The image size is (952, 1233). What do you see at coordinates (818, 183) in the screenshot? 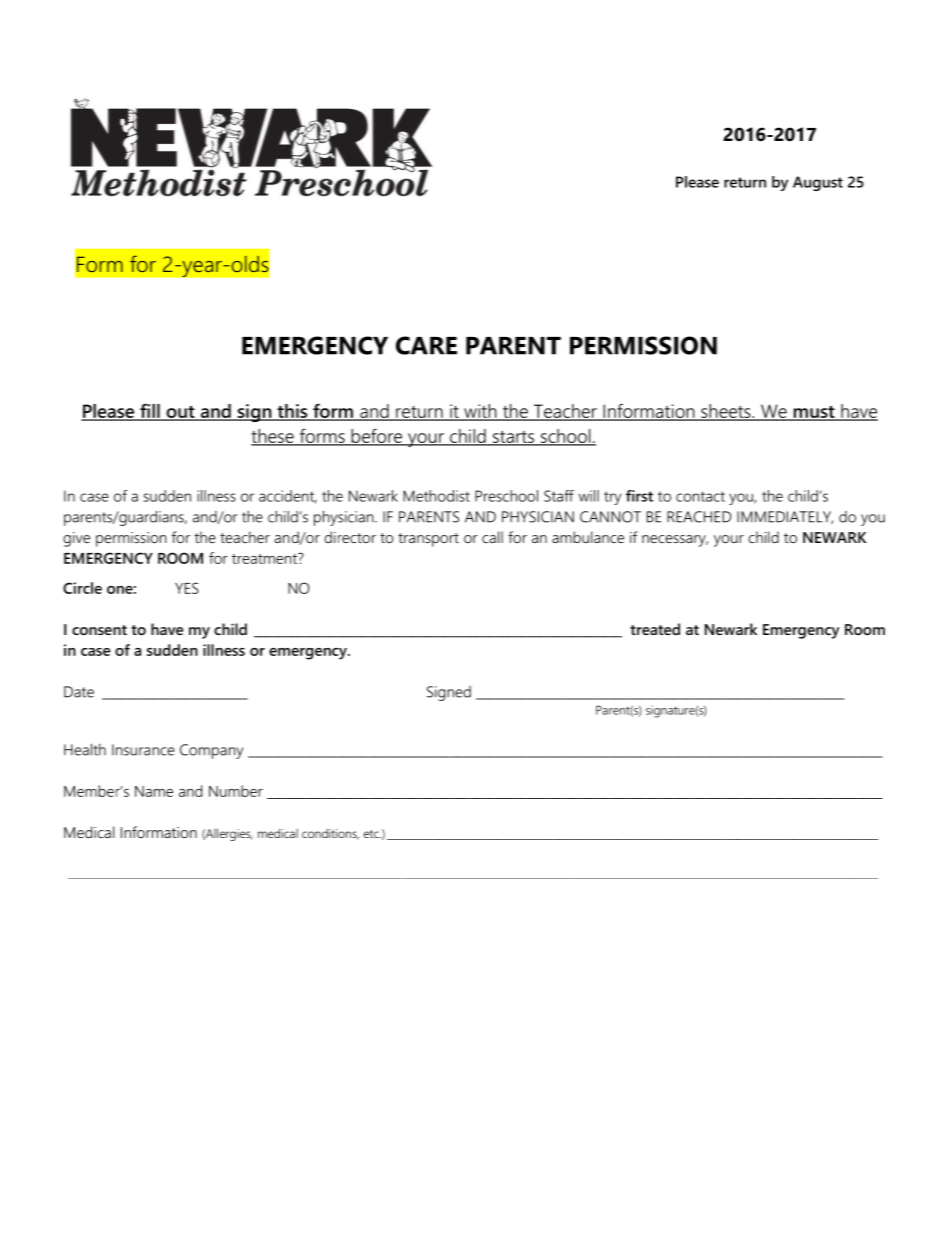
I see `August` at bounding box center [818, 183].
